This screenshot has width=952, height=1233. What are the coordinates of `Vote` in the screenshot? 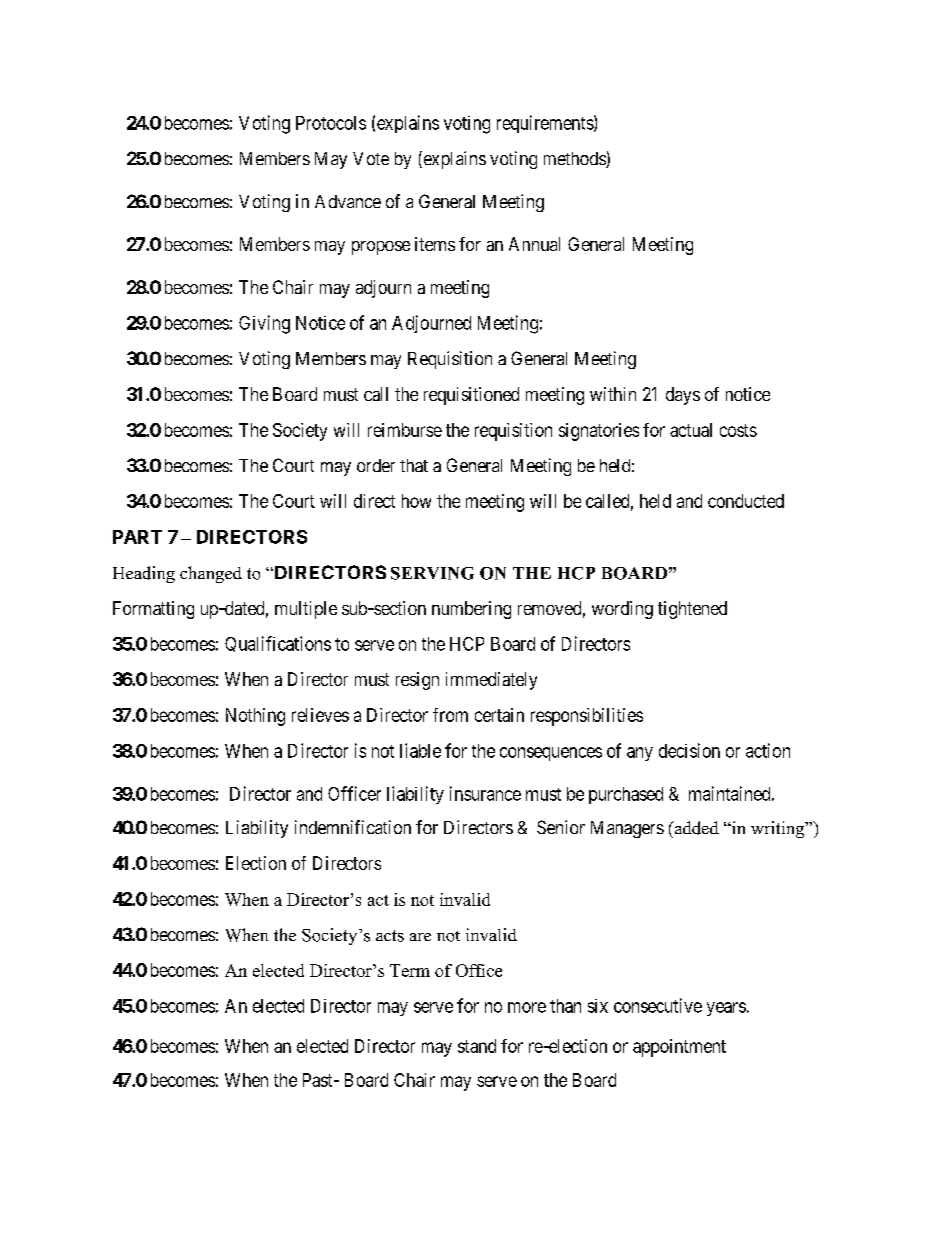 It's located at (371, 158).
